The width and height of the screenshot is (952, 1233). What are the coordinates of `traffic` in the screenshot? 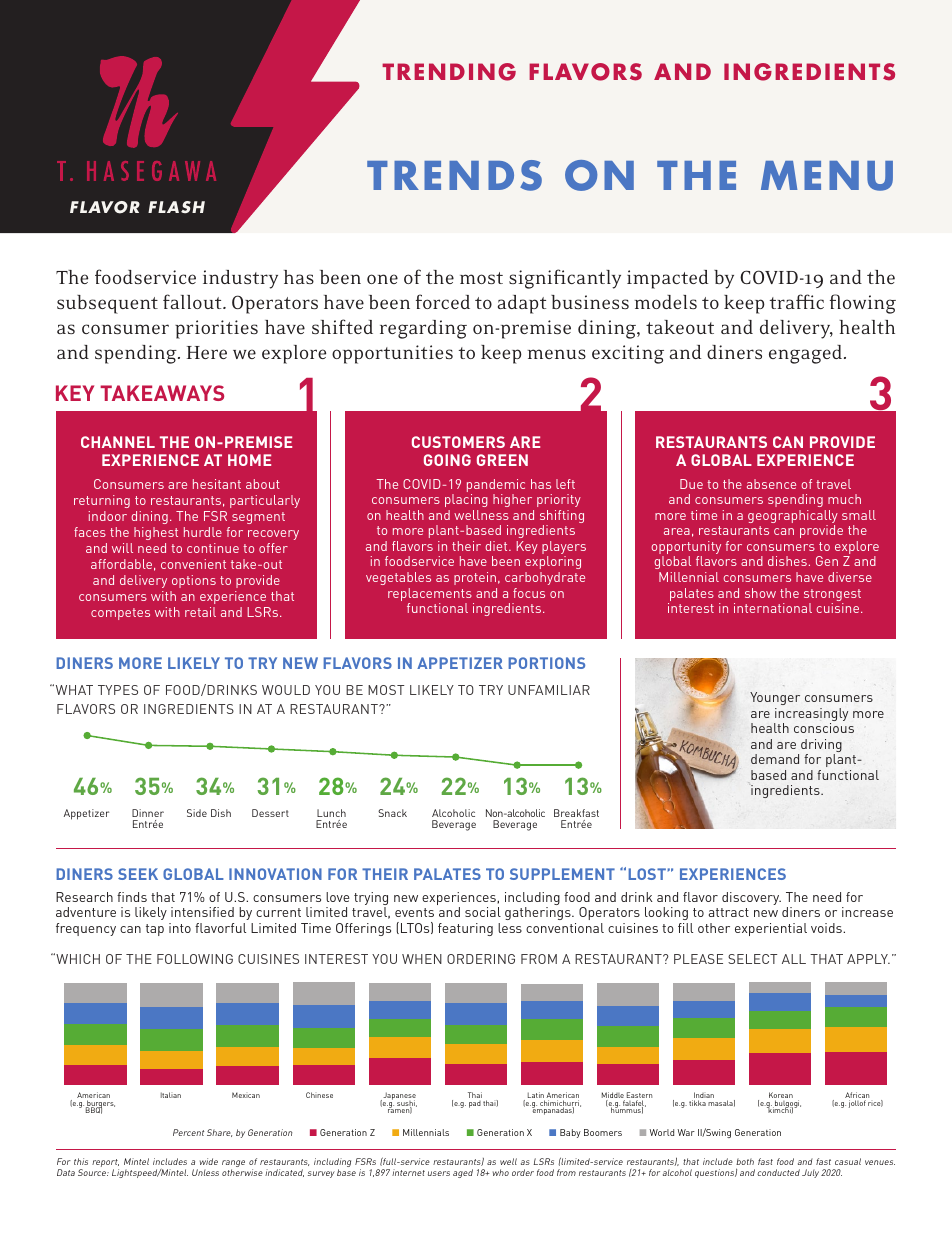 It's located at (797, 301).
